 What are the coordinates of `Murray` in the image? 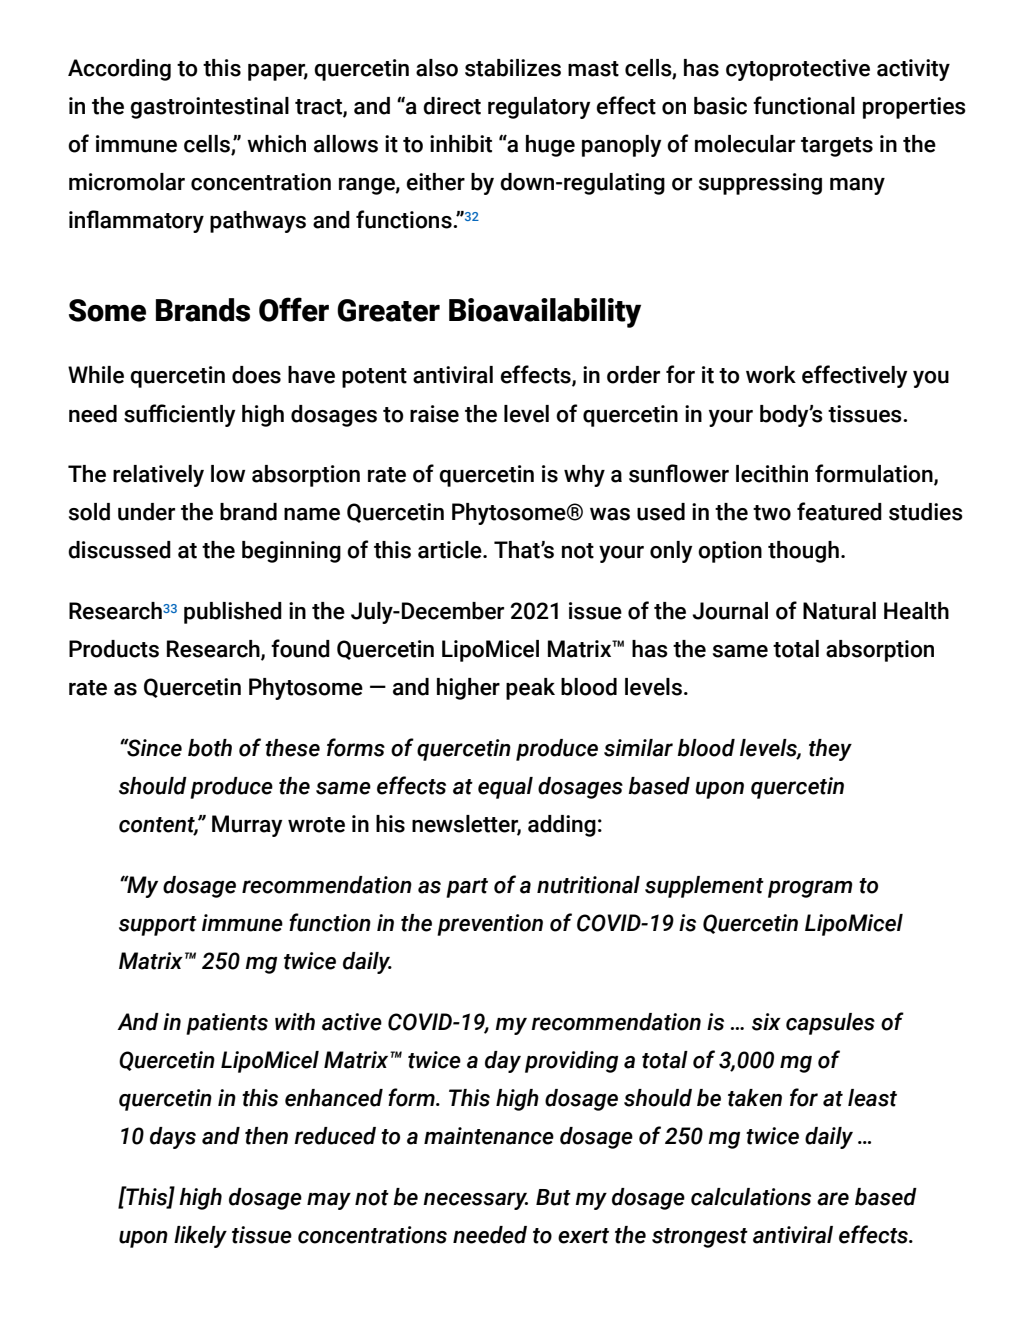 It's located at (247, 826).
